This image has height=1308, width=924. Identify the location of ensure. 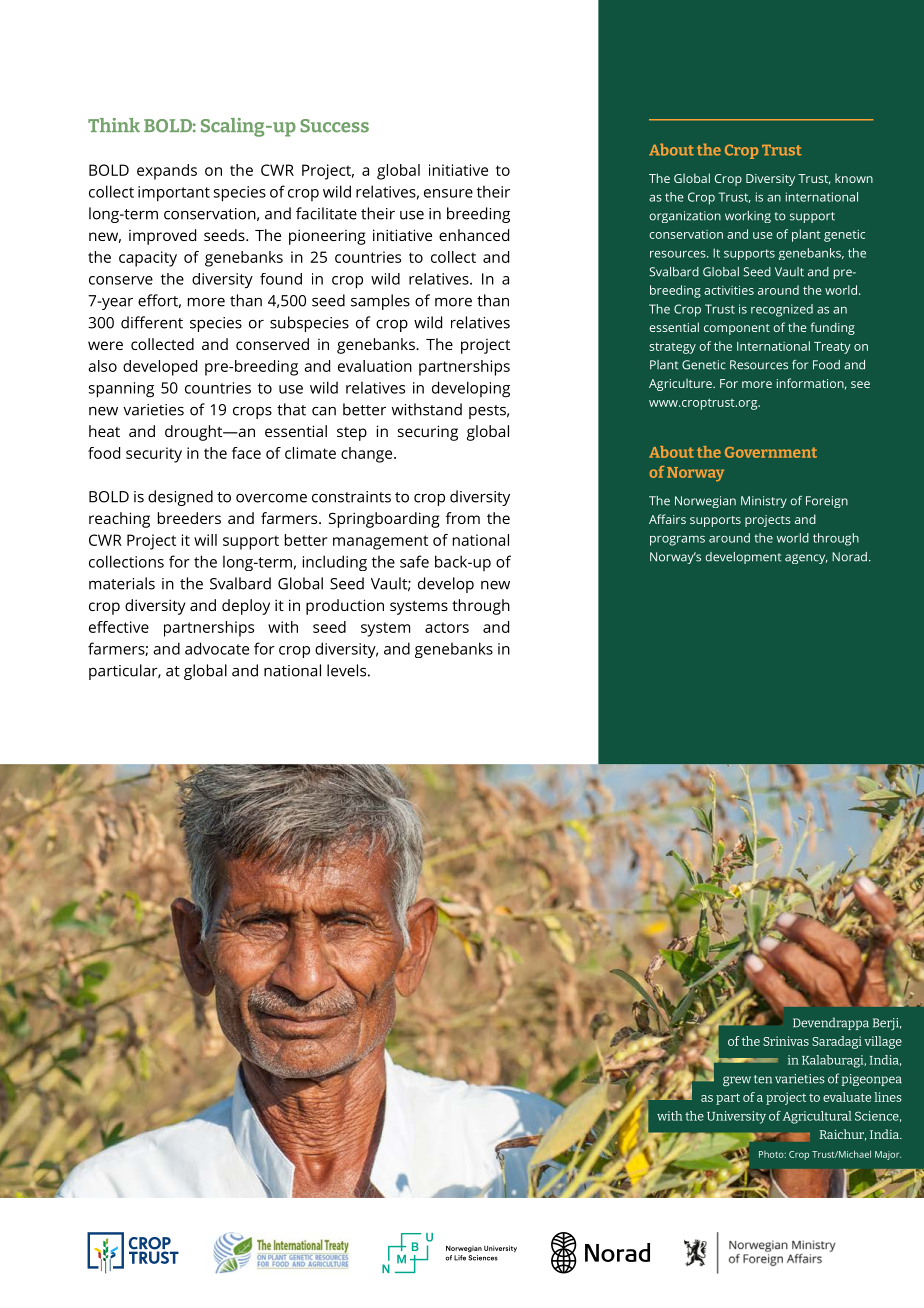
(448, 193).
